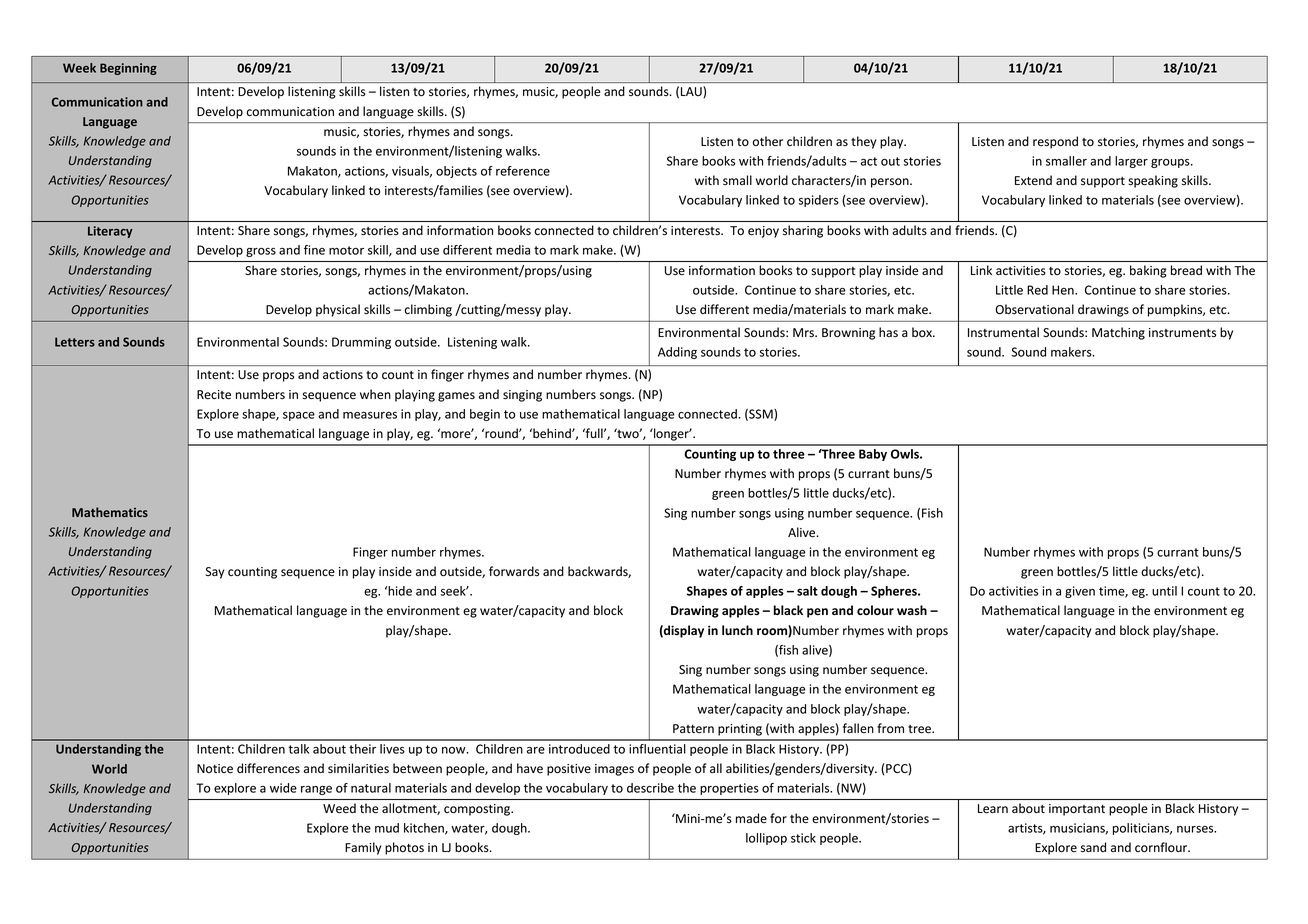 The image size is (1308, 924). I want to click on Matching, so click(1118, 333).
